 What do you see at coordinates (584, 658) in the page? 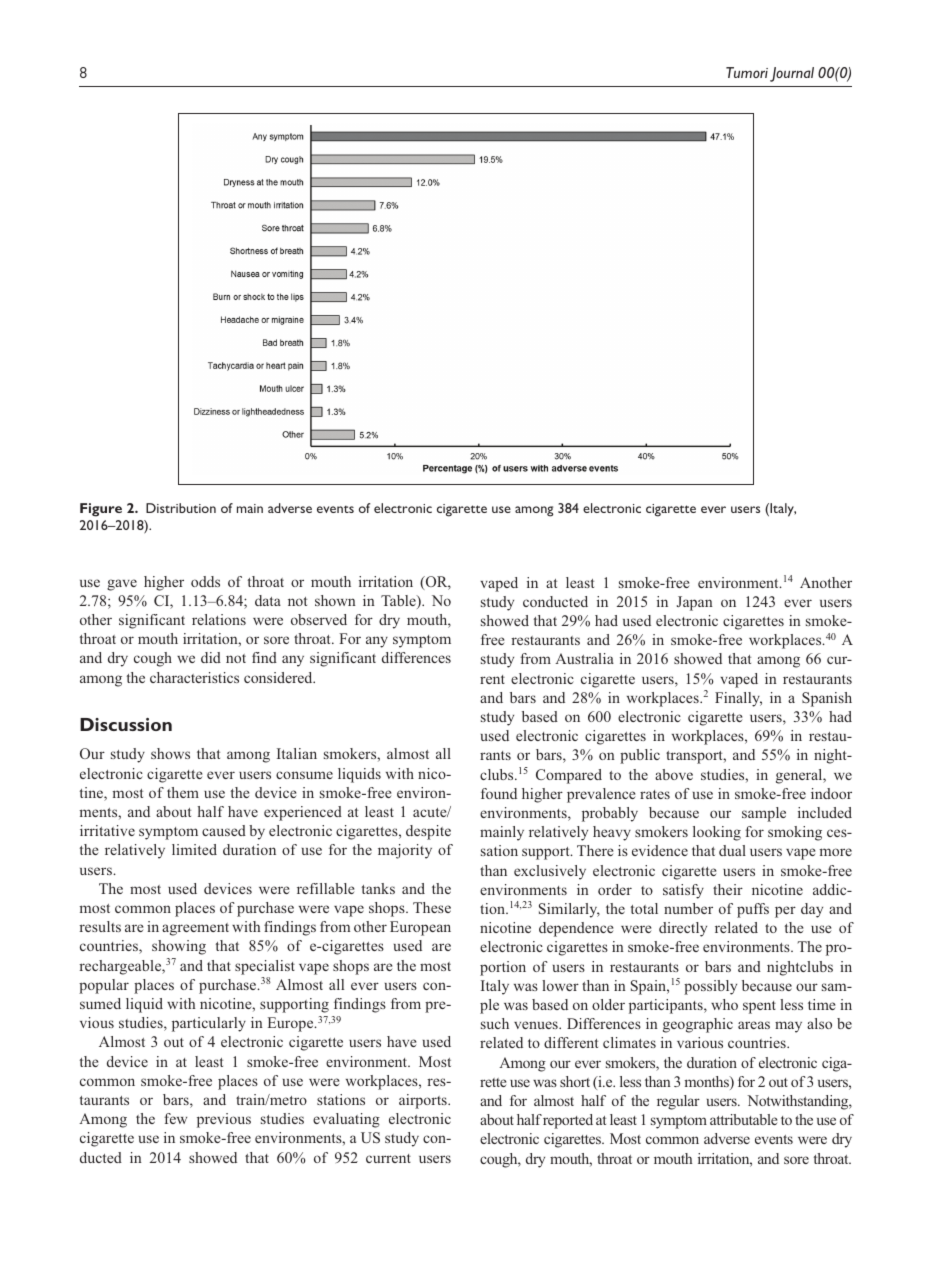
I see `Australia` at bounding box center [584, 658].
